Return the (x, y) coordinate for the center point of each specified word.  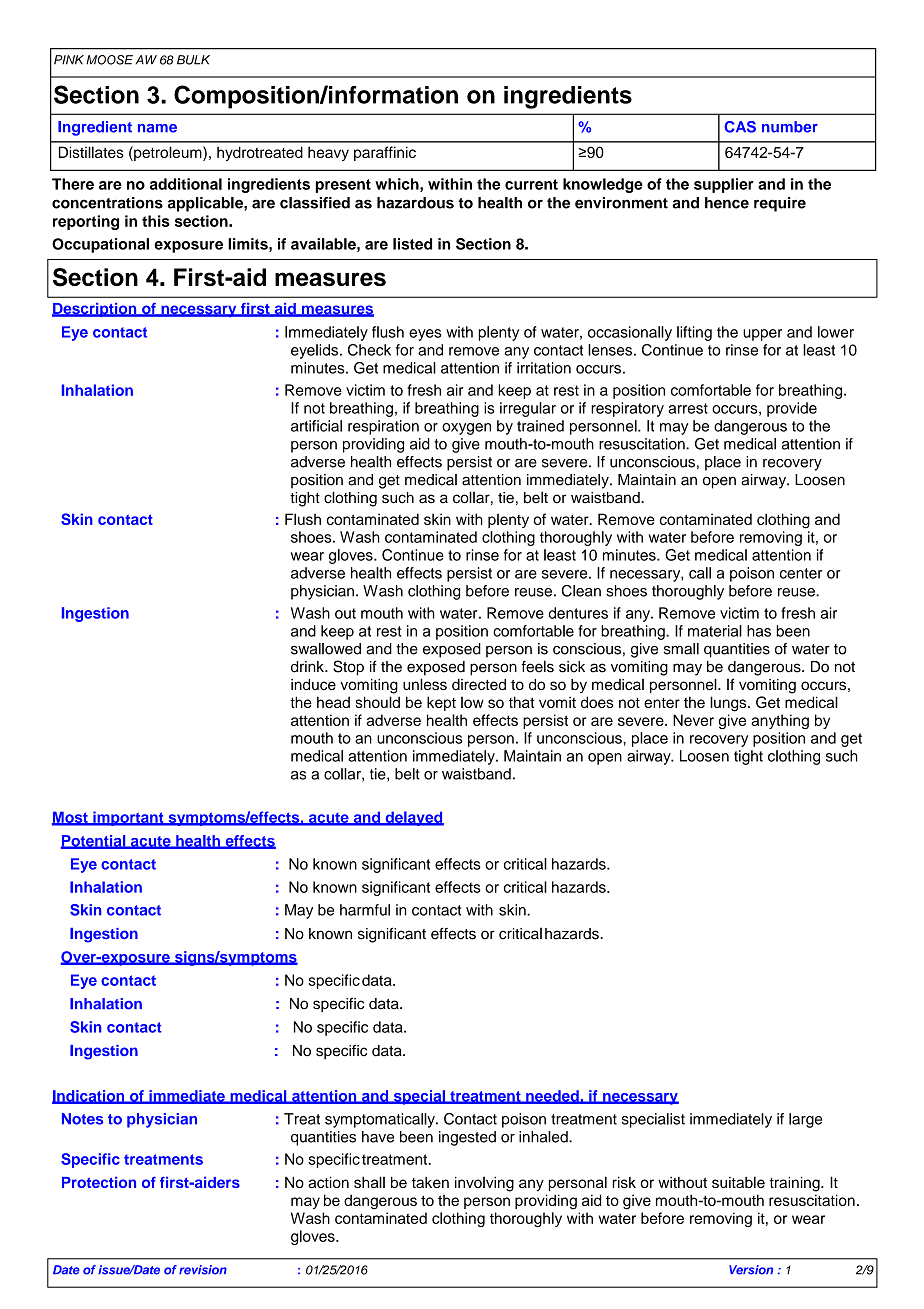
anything (780, 721)
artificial (316, 426)
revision (203, 1270)
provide (792, 409)
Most (71, 818)
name (157, 128)
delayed (413, 818)
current (531, 184)
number (790, 127)
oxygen (466, 429)
